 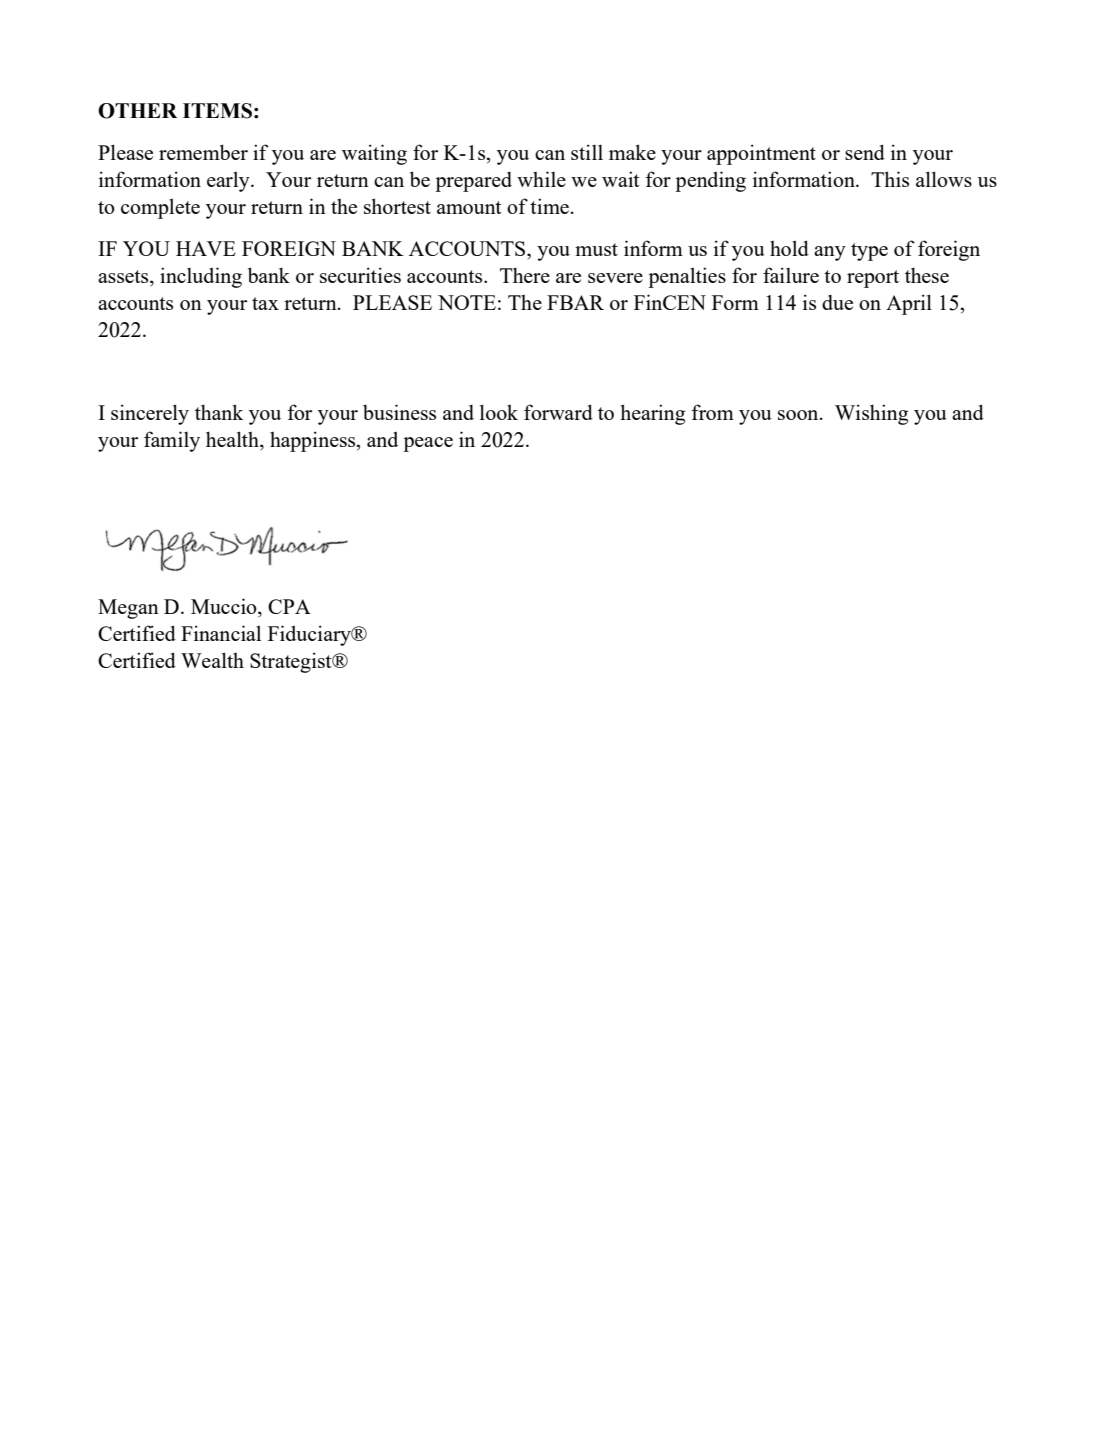 What do you see at coordinates (206, 248) in the screenshot?
I see `HAVE` at bounding box center [206, 248].
